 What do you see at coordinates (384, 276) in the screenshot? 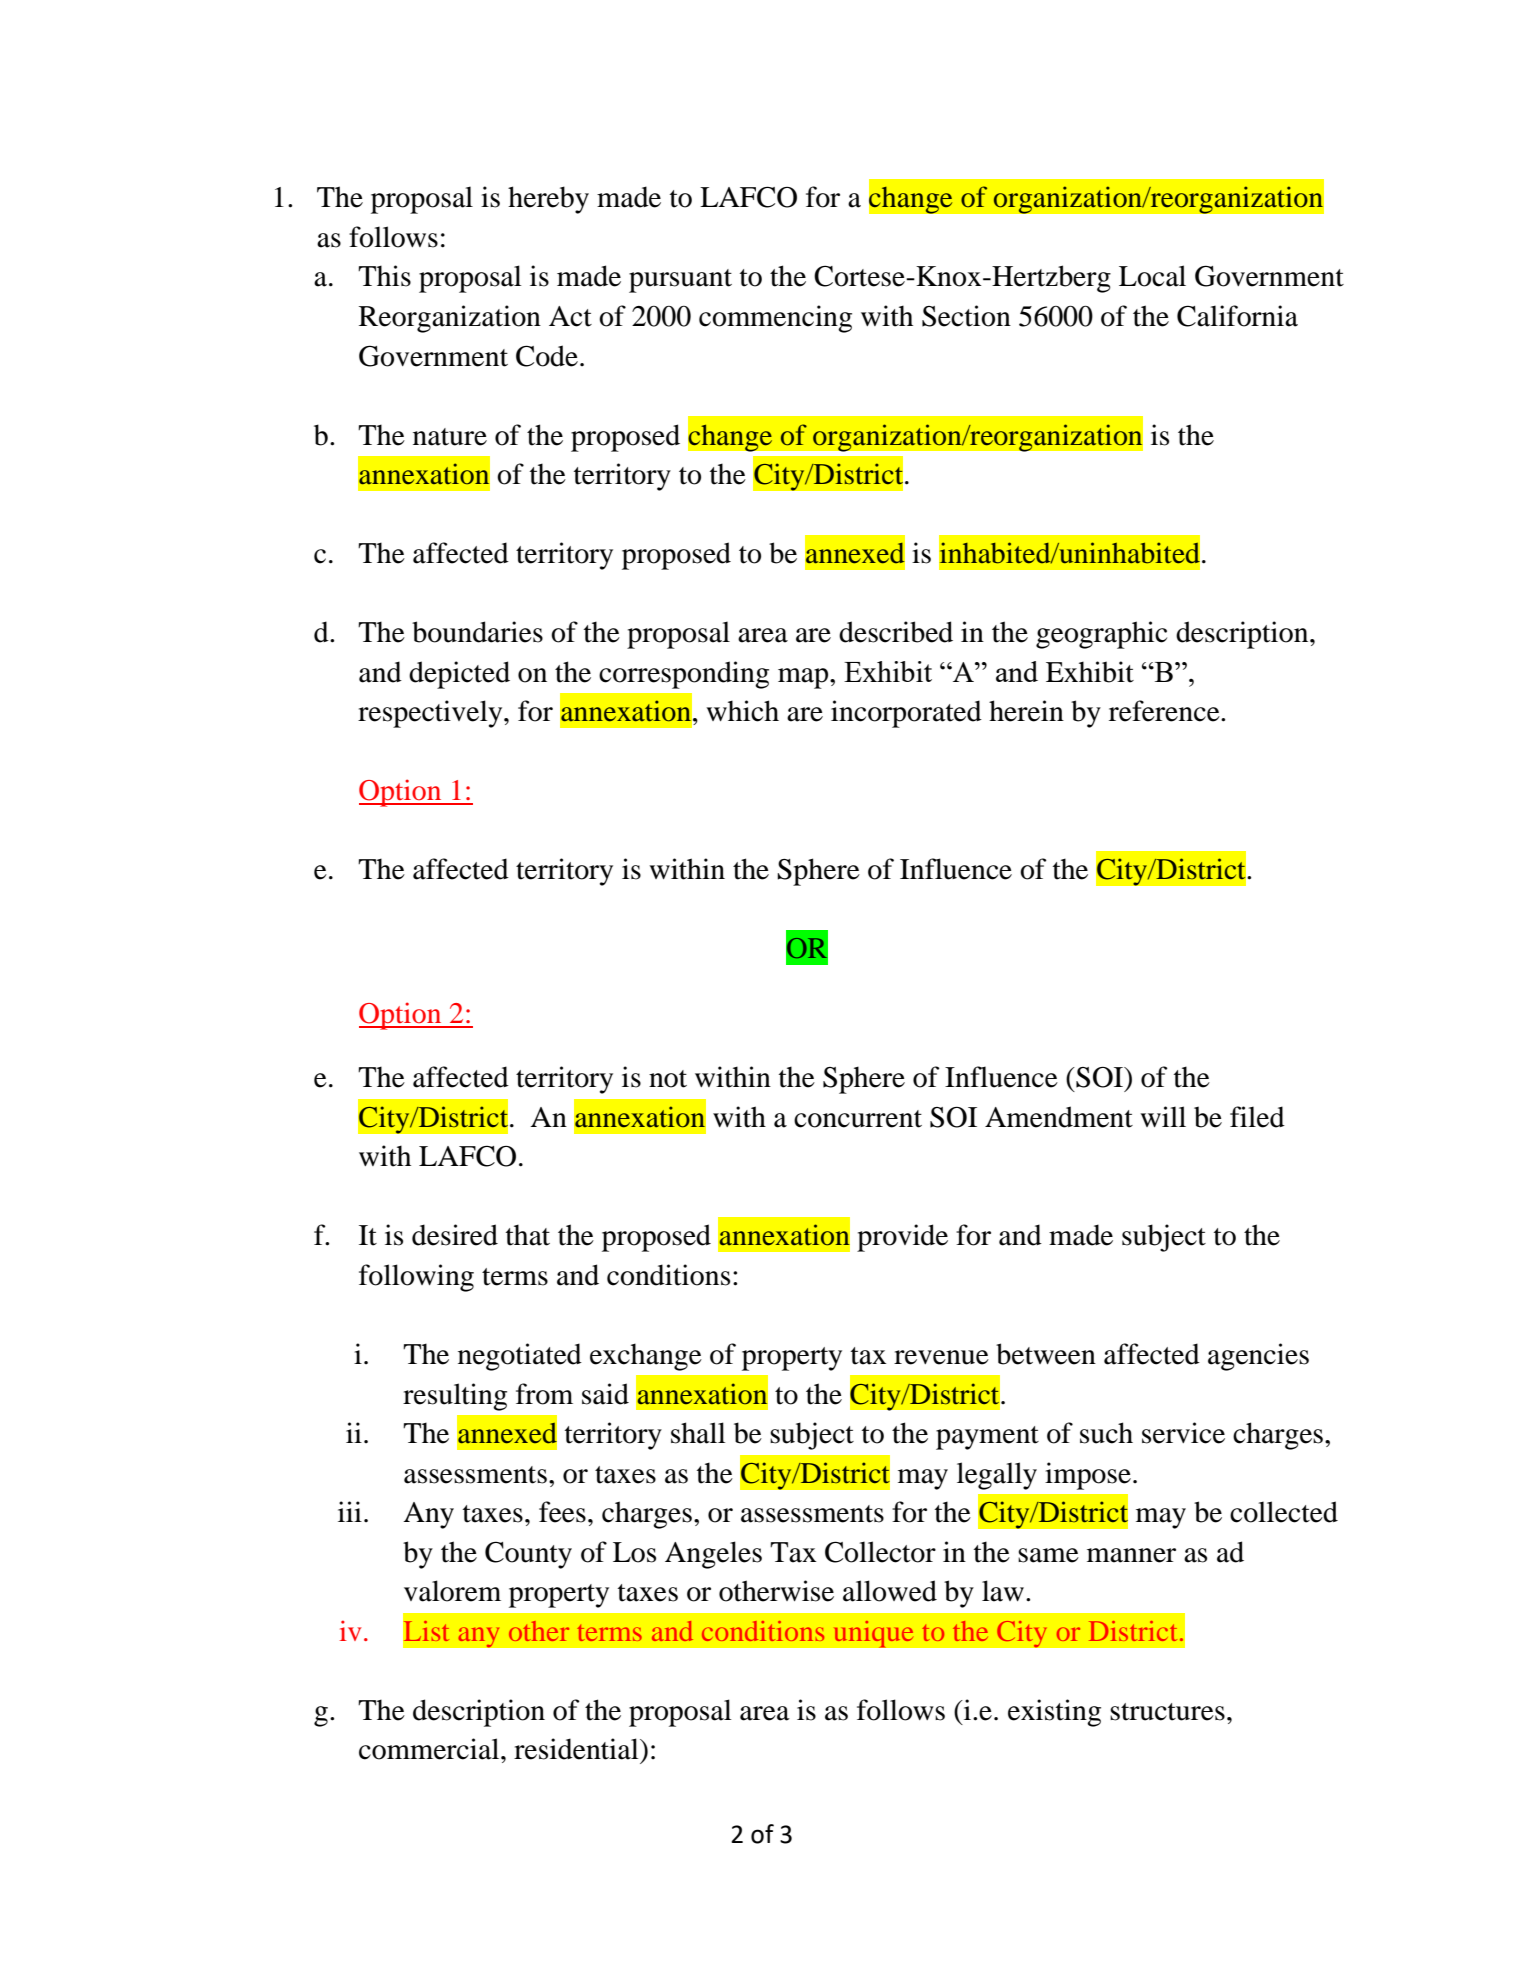
I see `This` at bounding box center [384, 276].
